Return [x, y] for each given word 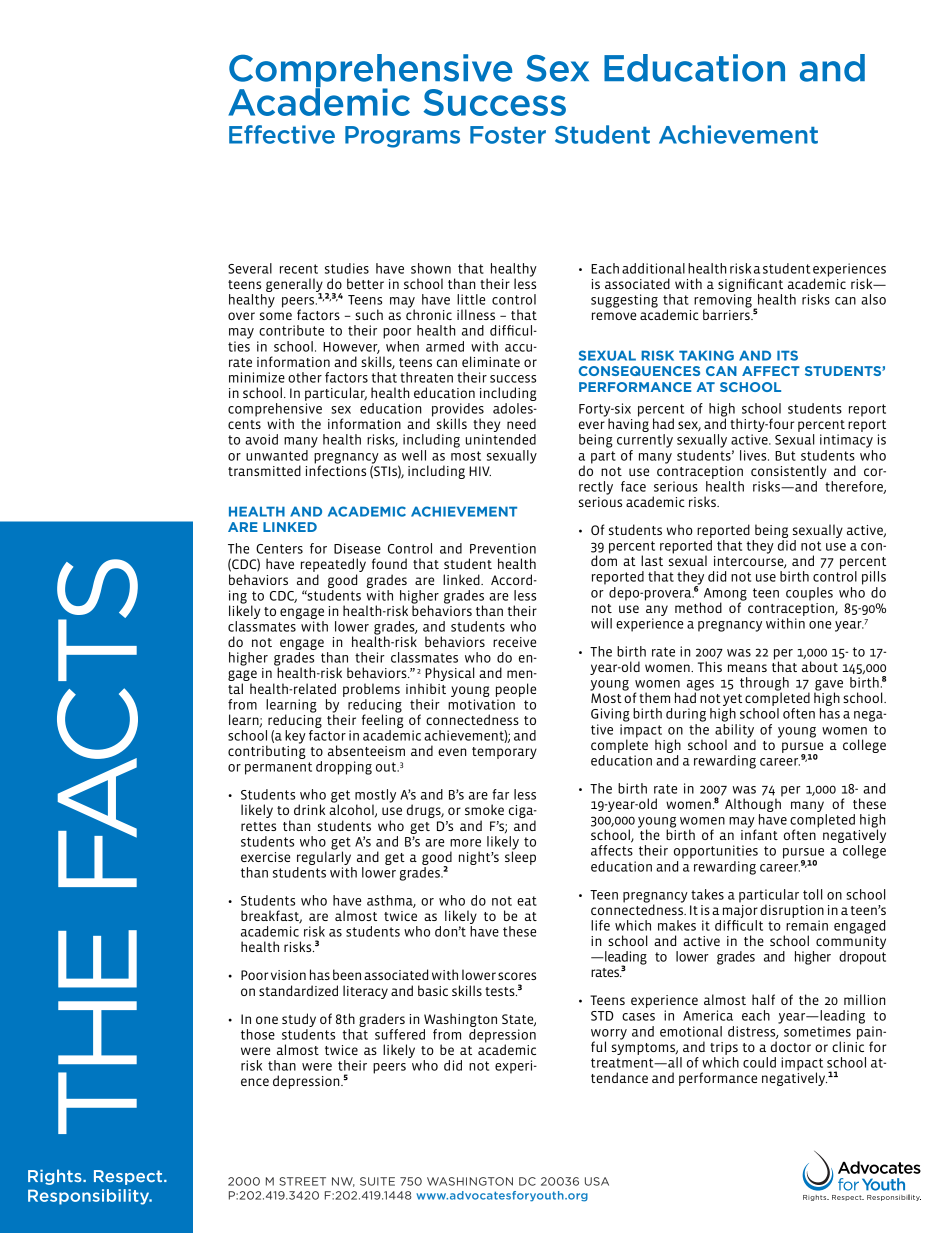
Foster [508, 135]
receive [514, 642]
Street [302, 1181]
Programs [402, 137]
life [600, 925]
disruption [792, 911]
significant [750, 286]
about [820, 666]
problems [371, 690]
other [305, 377]
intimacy [846, 441]
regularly [324, 857]
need [521, 423]
